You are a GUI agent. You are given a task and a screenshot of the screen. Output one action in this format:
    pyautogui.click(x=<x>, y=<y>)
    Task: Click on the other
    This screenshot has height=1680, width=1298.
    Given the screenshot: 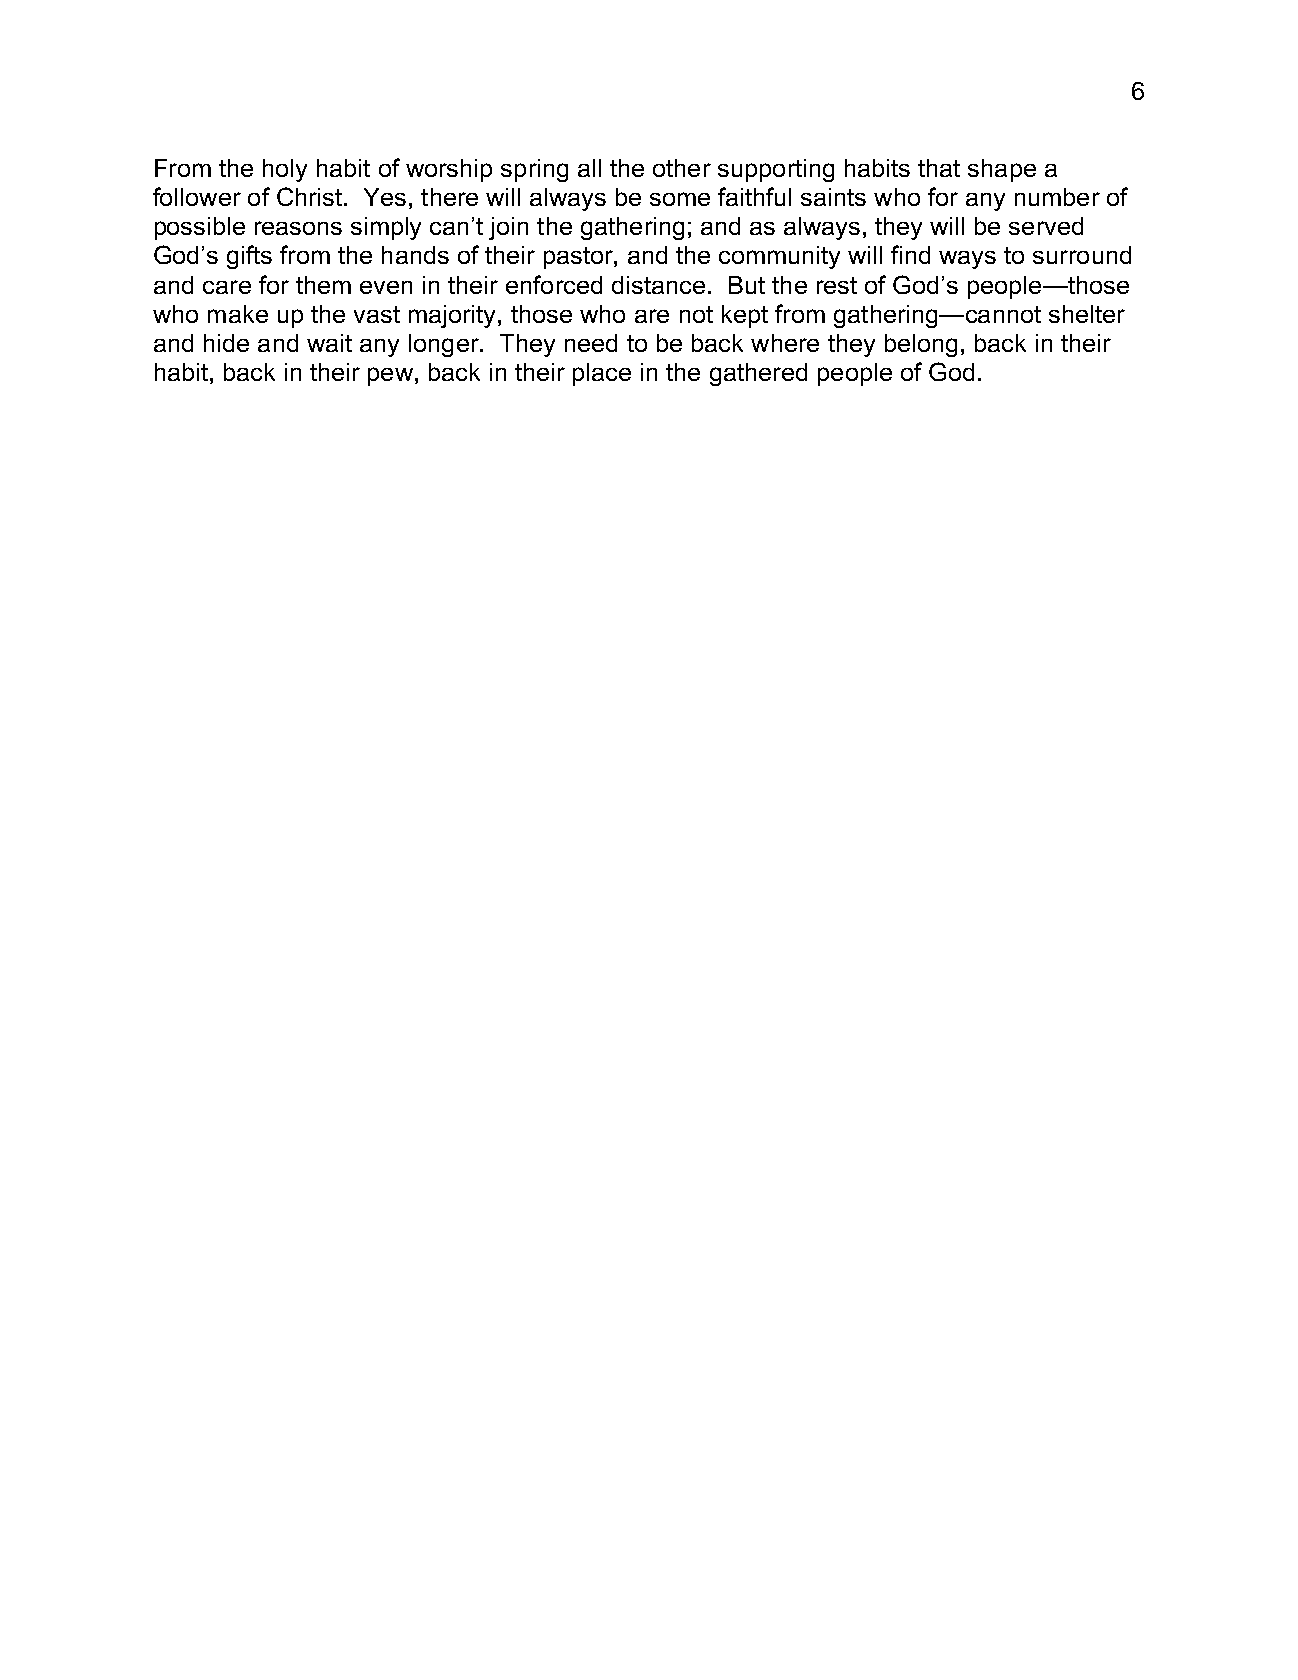 What is the action you would take?
    pyautogui.click(x=682, y=168)
